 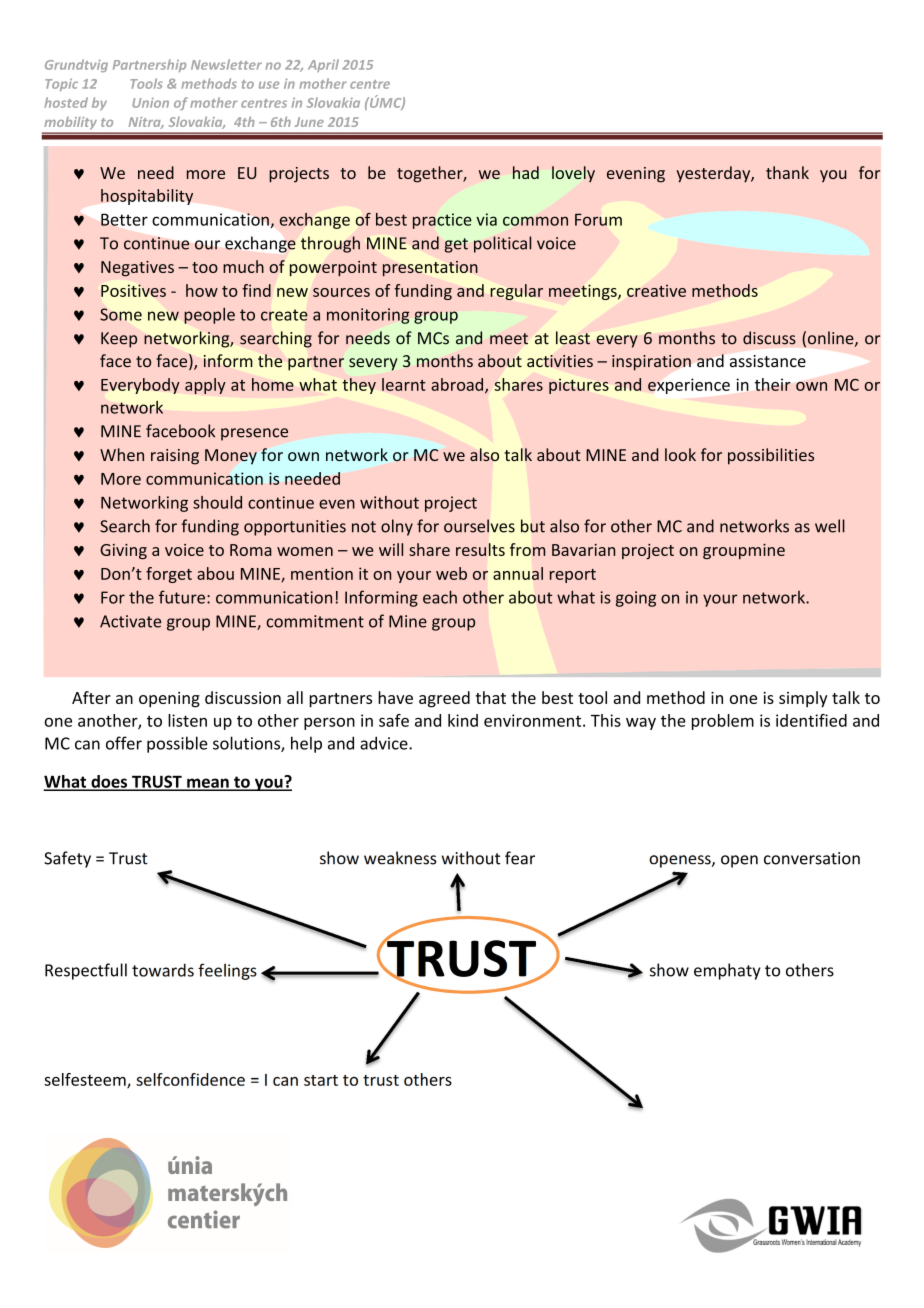 What do you see at coordinates (205, 386) in the screenshot?
I see `apply` at bounding box center [205, 386].
